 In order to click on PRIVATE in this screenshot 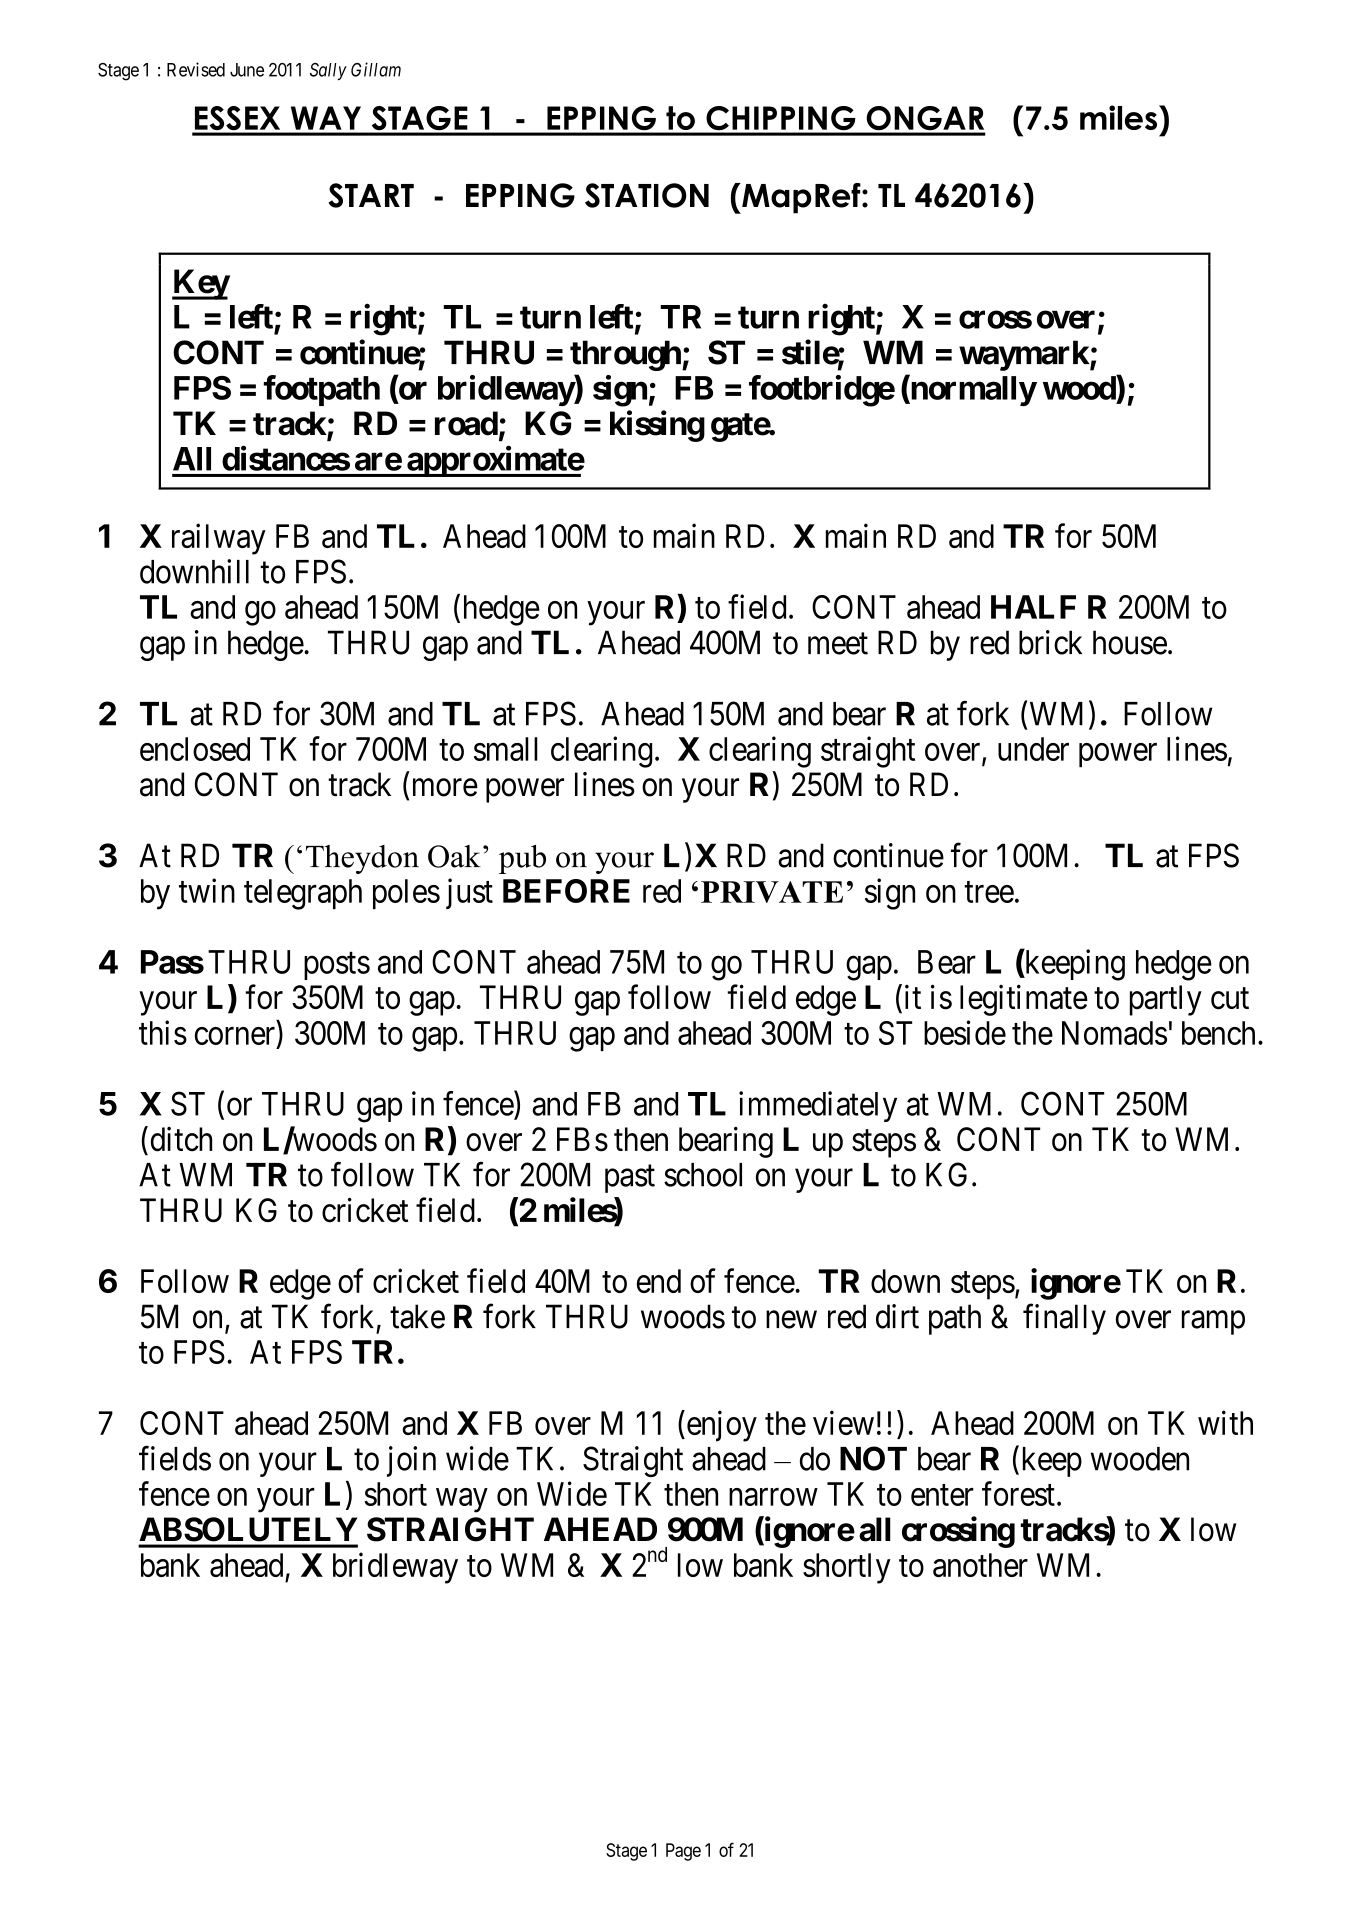, I will do `click(772, 892)`.
